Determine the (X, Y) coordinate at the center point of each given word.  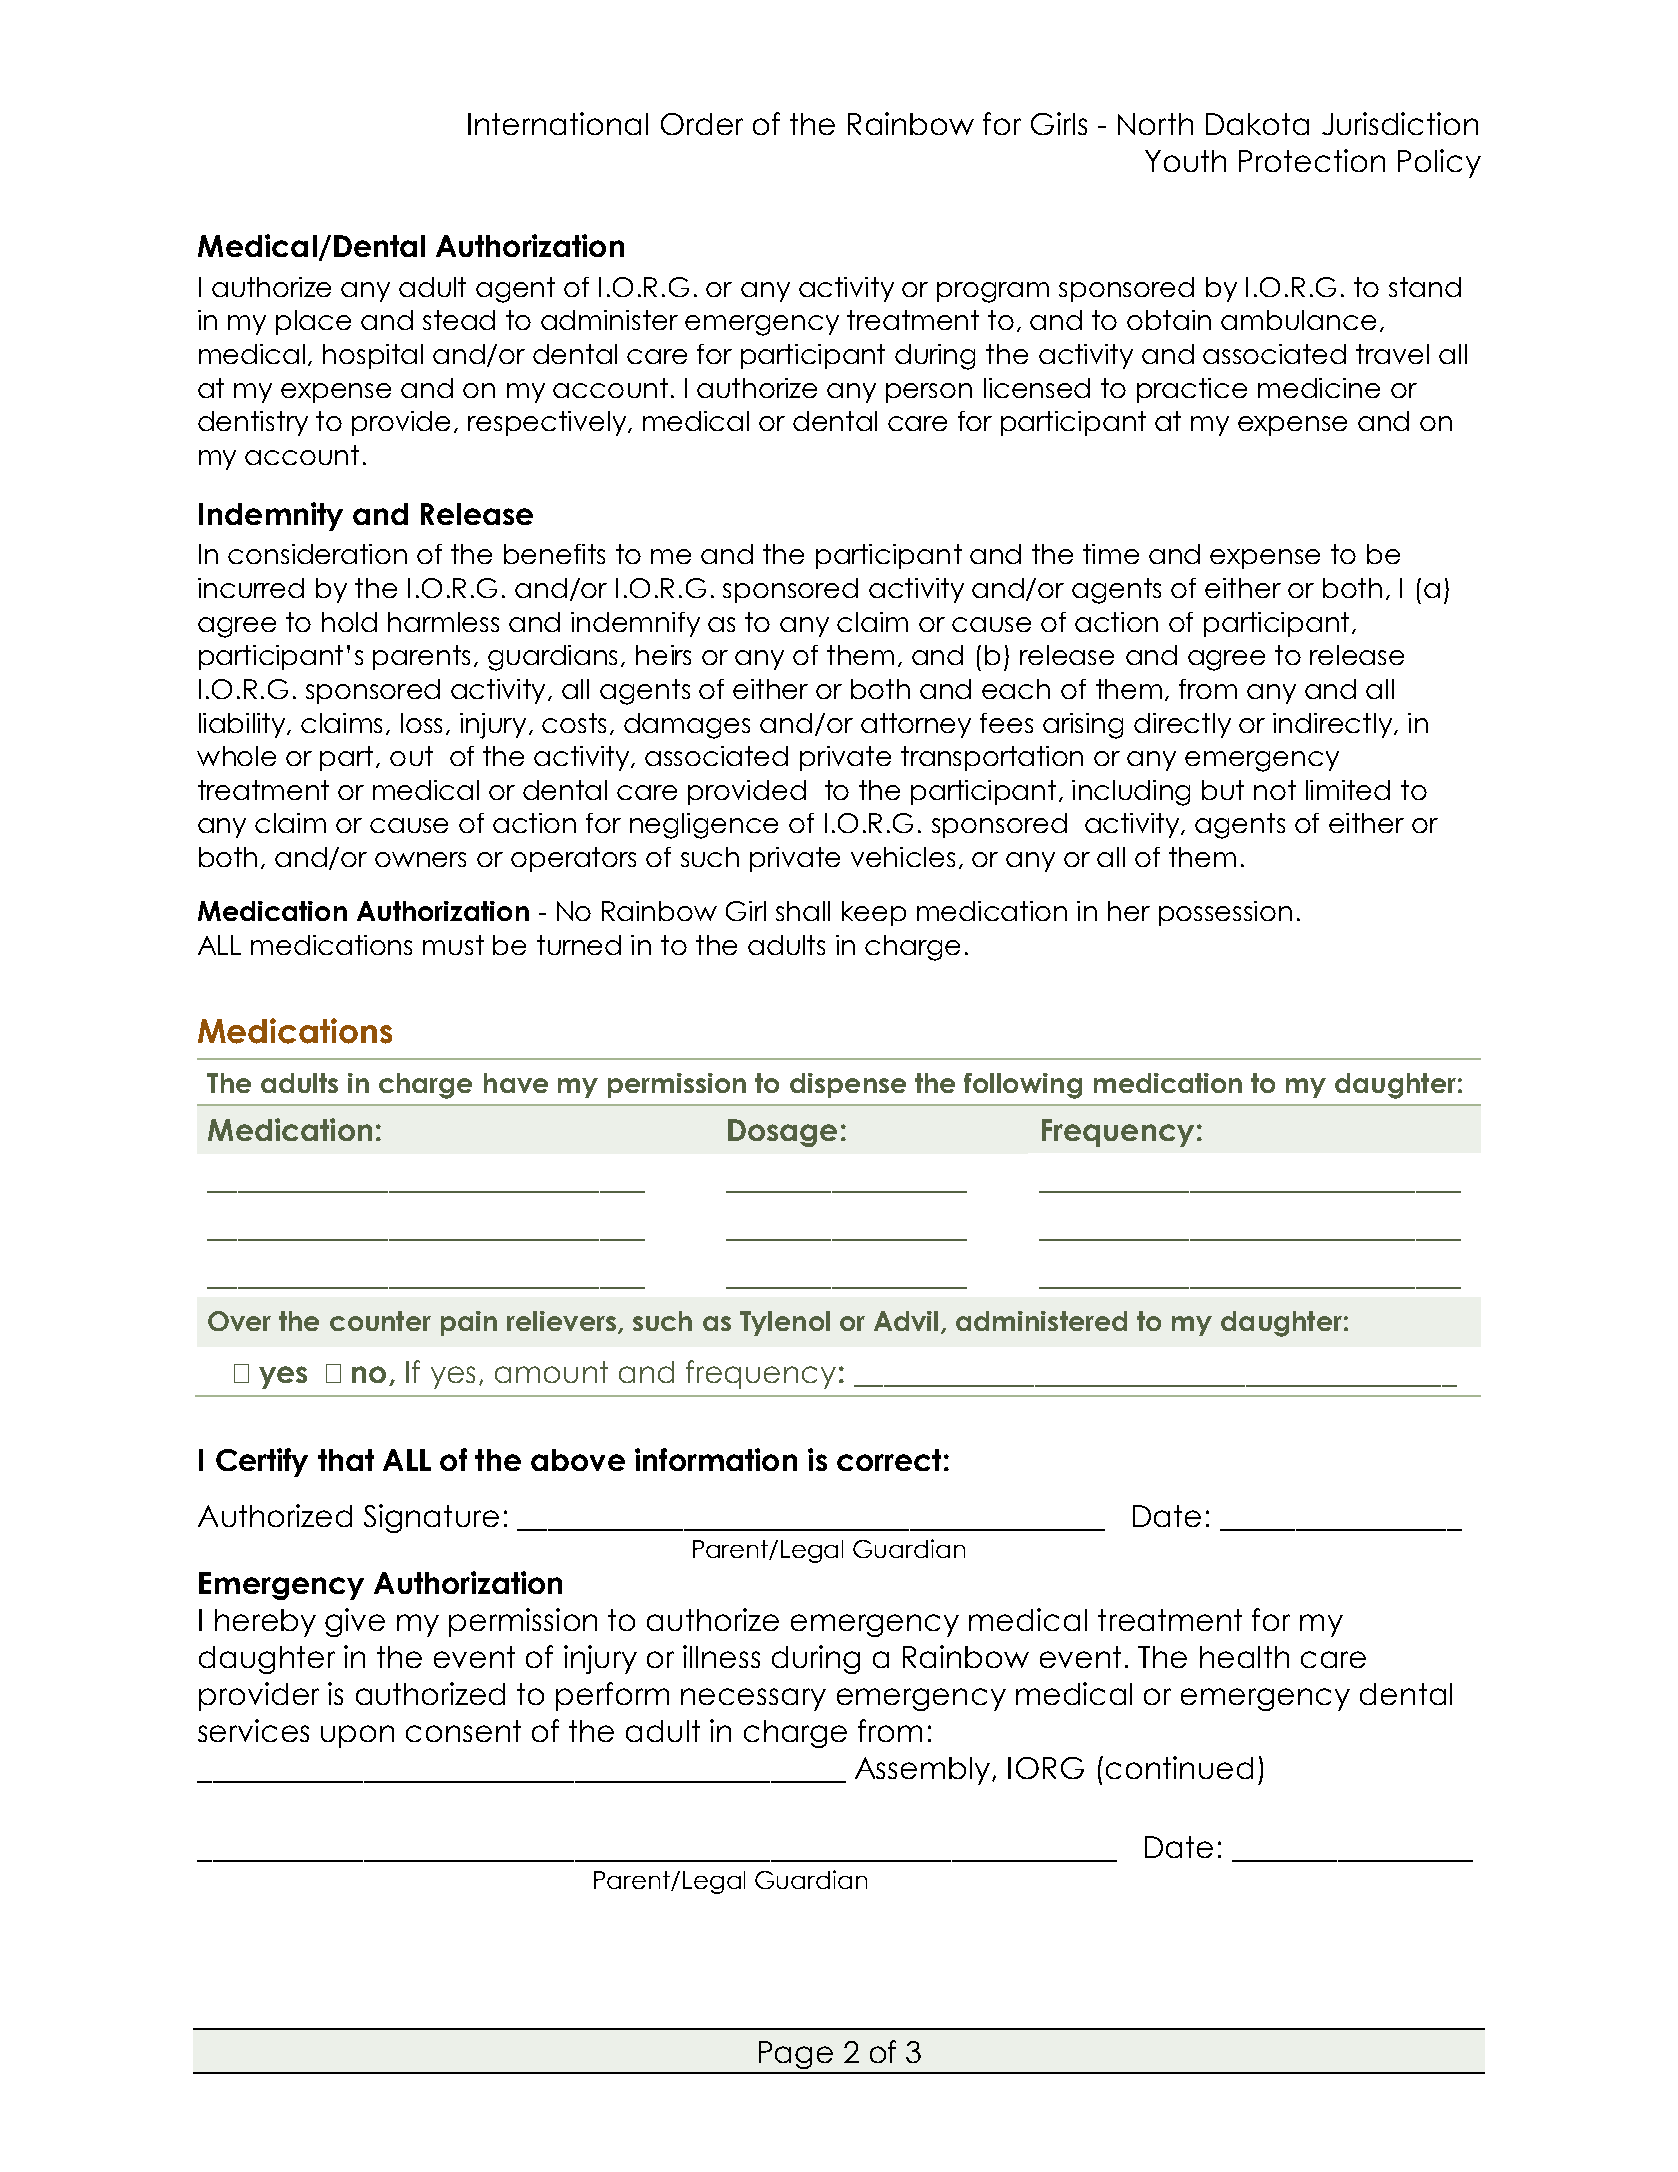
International (558, 123)
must (453, 945)
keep (874, 913)
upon (357, 1736)
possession (1225, 913)
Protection (1312, 160)
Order (702, 124)
